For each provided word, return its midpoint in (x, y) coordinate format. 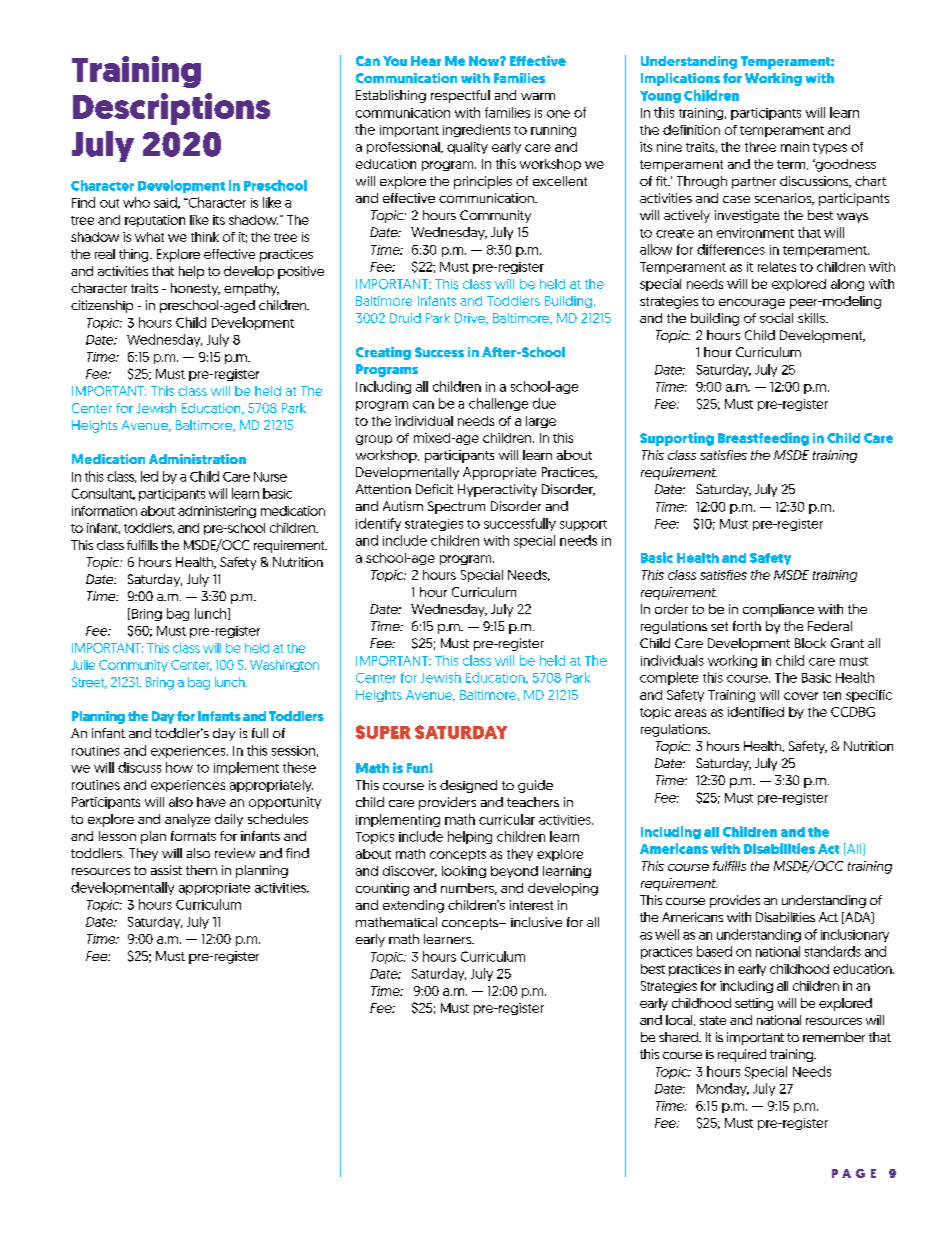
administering (217, 512)
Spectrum (456, 507)
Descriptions (171, 109)
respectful (460, 96)
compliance (778, 610)
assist (166, 870)
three (760, 147)
